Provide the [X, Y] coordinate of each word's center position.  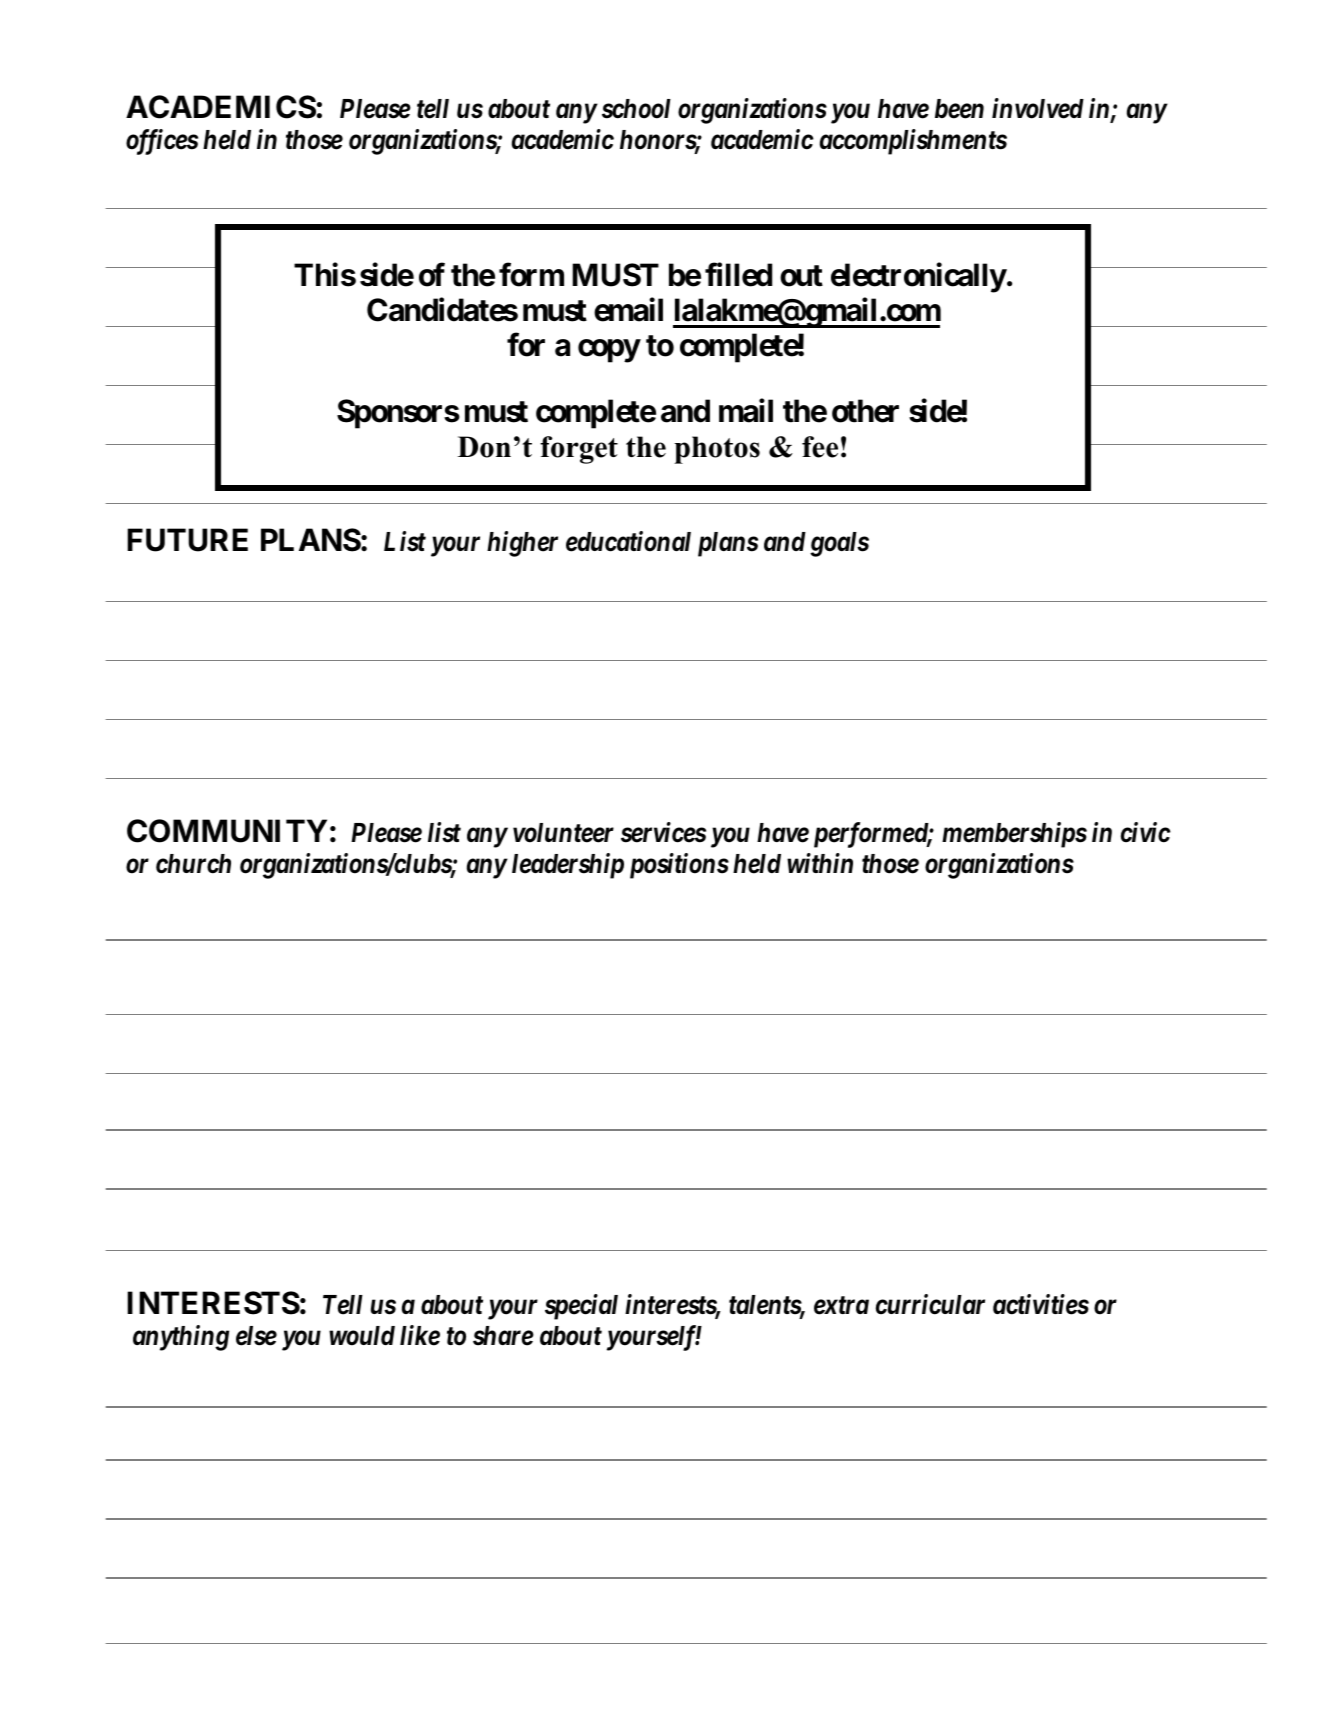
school [636, 109]
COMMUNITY [227, 831]
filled [738, 275]
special [581, 1307]
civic [1146, 832]
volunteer [563, 833]
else [256, 1336]
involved [1038, 108]
